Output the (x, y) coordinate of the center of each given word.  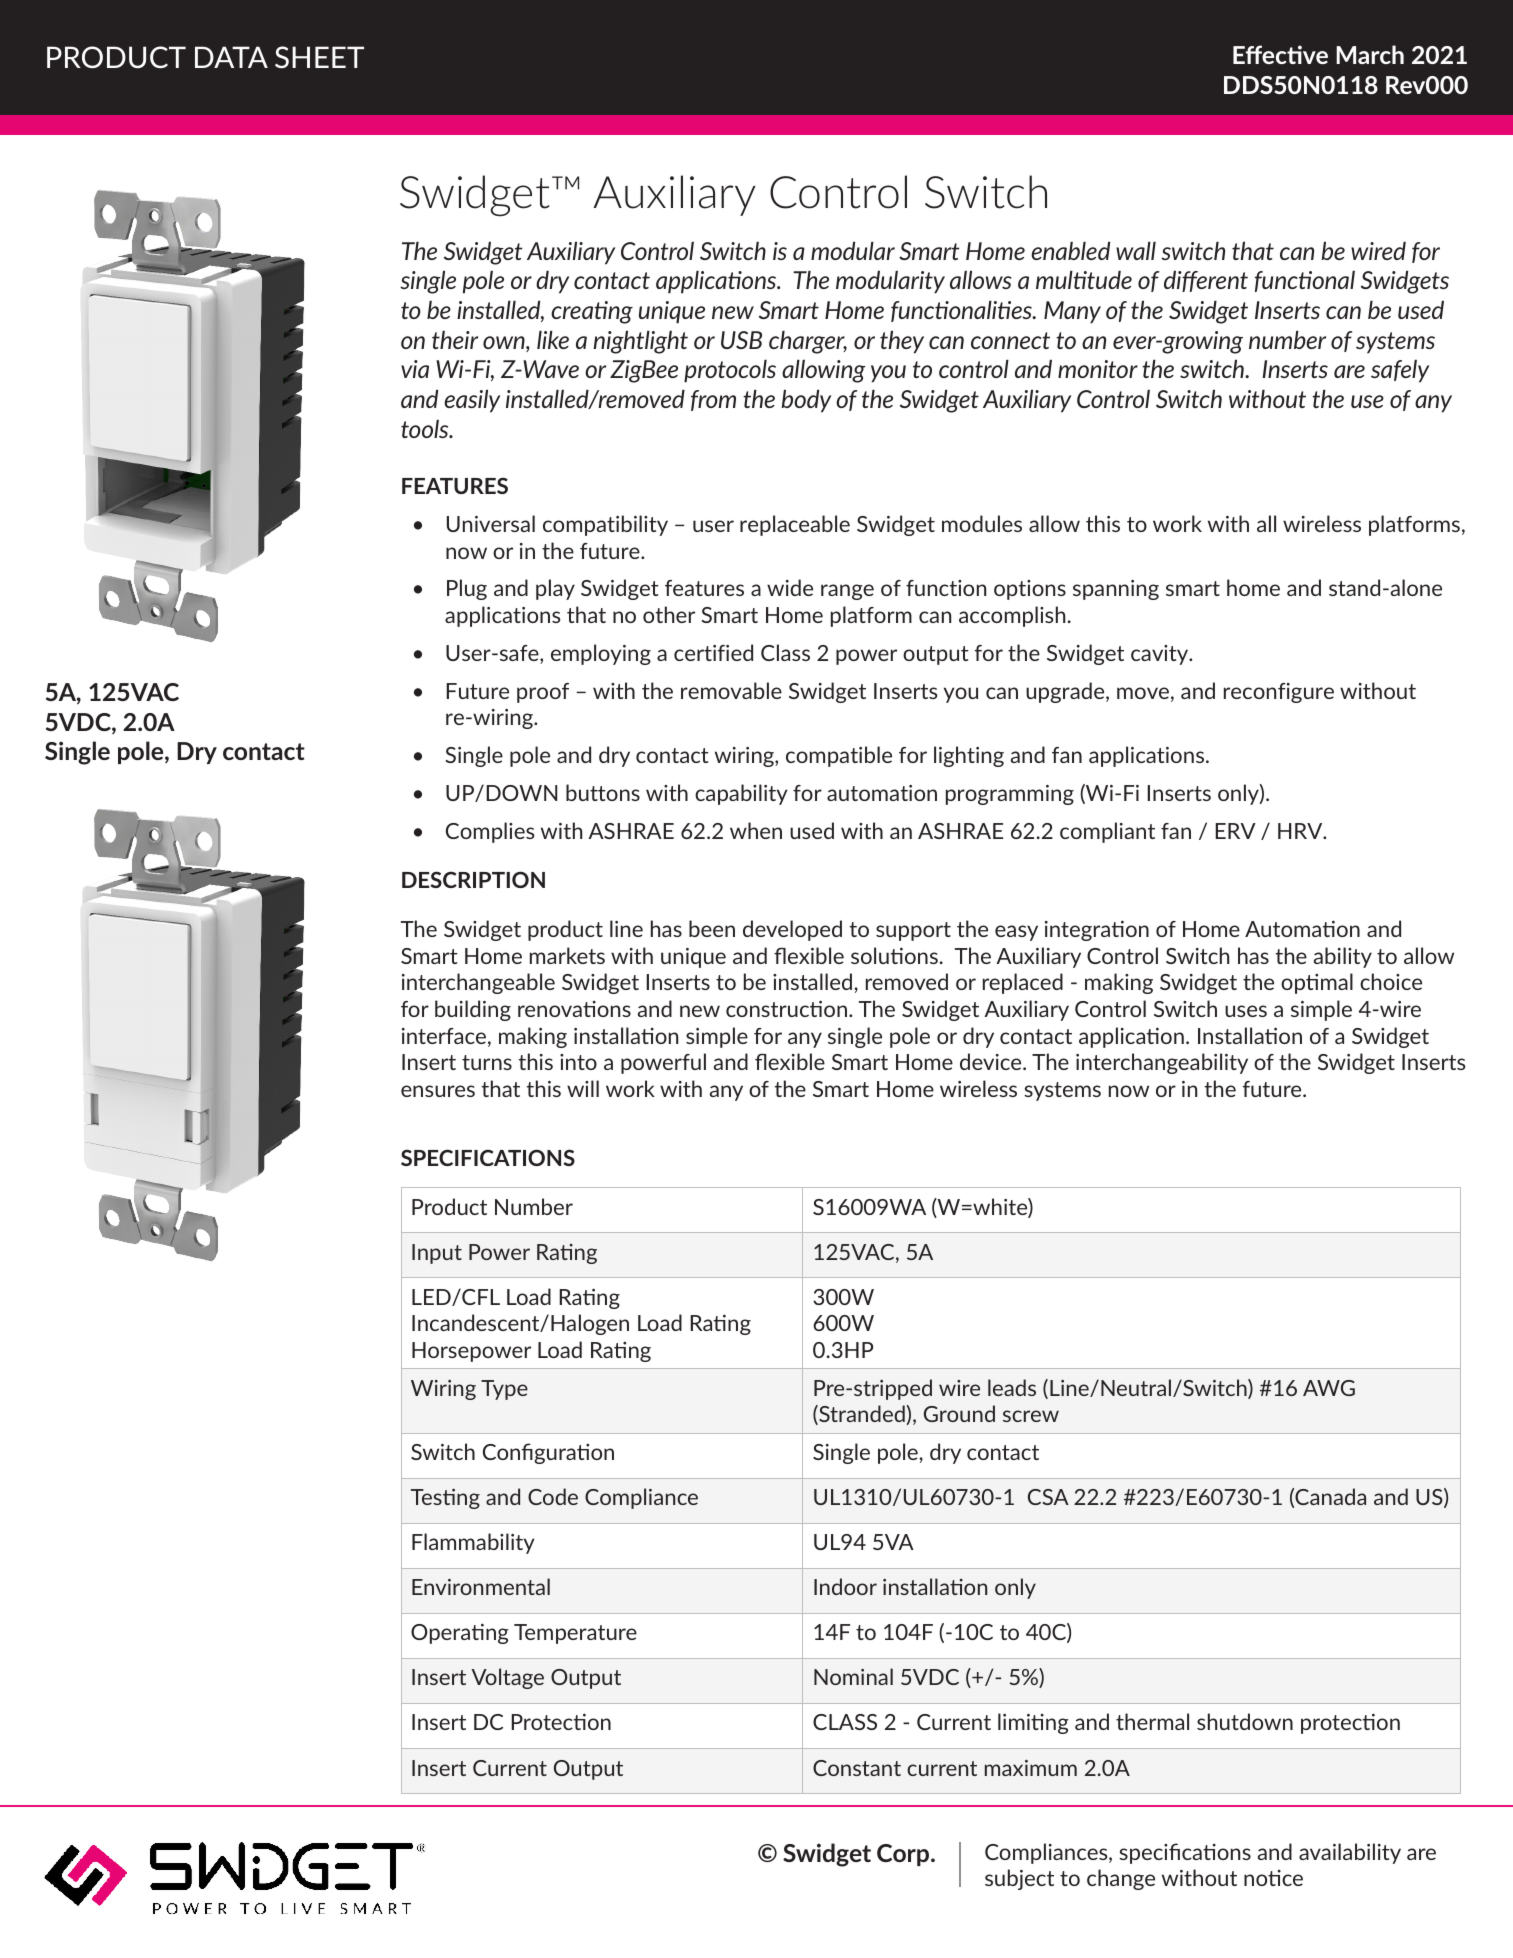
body (806, 401)
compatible (839, 756)
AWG (1329, 1388)
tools (426, 429)
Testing (445, 1498)
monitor (1098, 369)
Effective (1280, 54)
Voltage (507, 1678)
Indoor (845, 1586)
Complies (490, 832)
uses (1246, 1011)
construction (786, 1008)
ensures (438, 1091)
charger (808, 342)
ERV (1235, 831)
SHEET (319, 57)
